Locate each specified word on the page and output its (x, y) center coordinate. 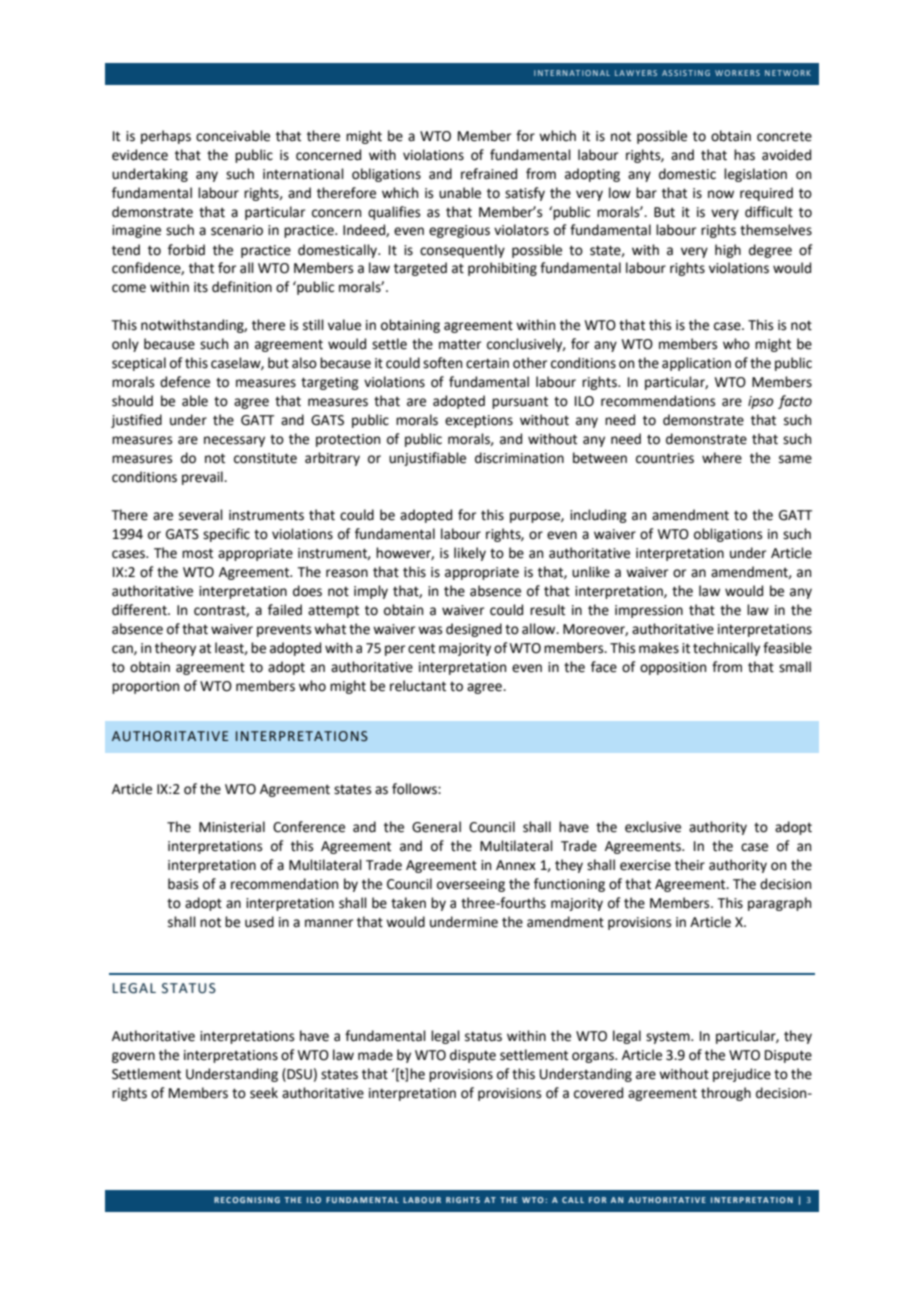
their (690, 865)
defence (185, 382)
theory (175, 649)
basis (183, 884)
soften (442, 363)
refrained (489, 174)
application (696, 364)
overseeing (471, 885)
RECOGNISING (247, 1200)
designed (474, 630)
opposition (673, 668)
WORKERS (737, 73)
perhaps (166, 137)
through (726, 1094)
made (375, 1055)
